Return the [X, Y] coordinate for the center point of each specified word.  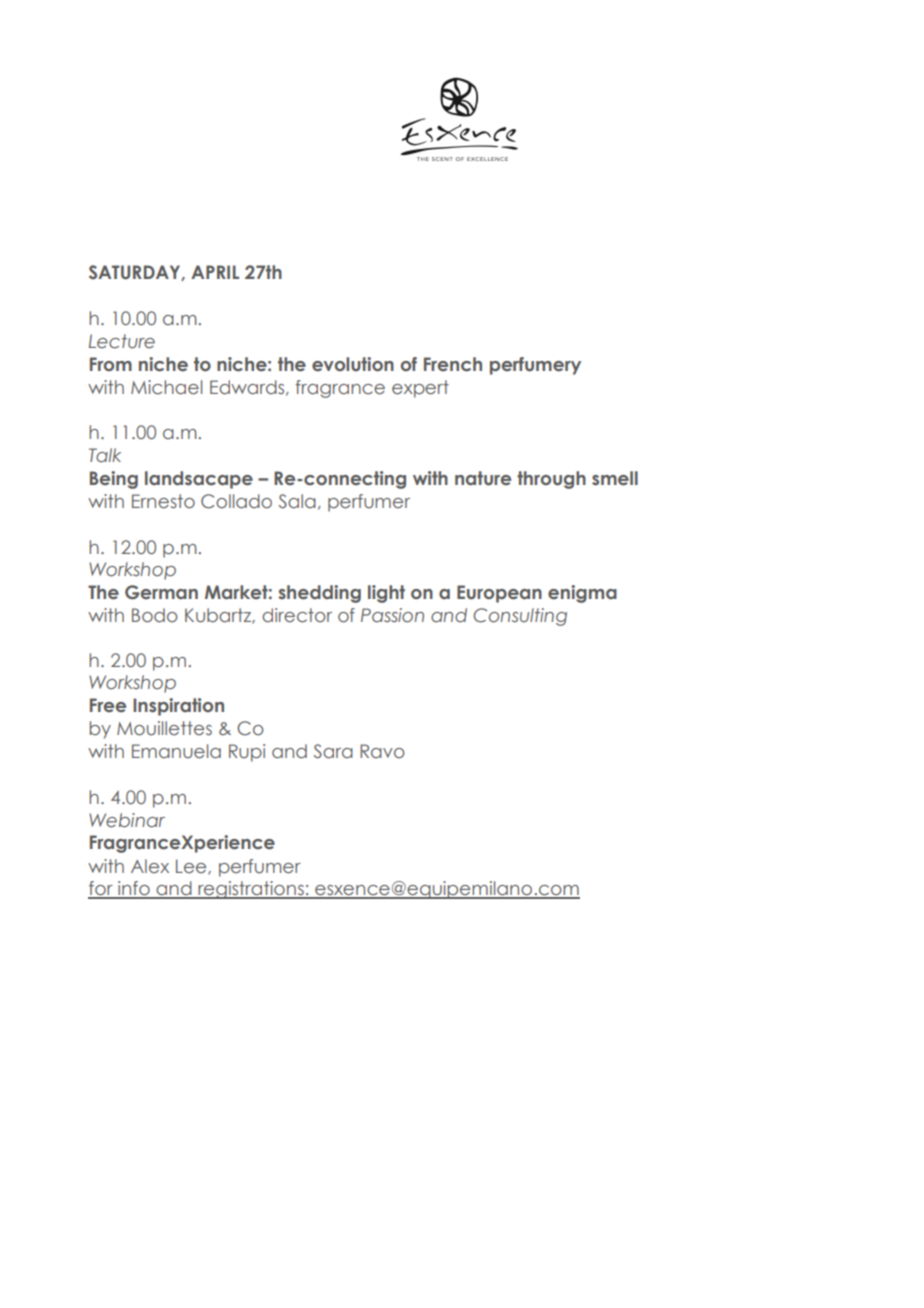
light [386, 594]
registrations [251, 890]
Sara [333, 751]
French [453, 364]
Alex [150, 866]
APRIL [215, 272]
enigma [582, 594]
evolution [353, 364]
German [161, 592]
